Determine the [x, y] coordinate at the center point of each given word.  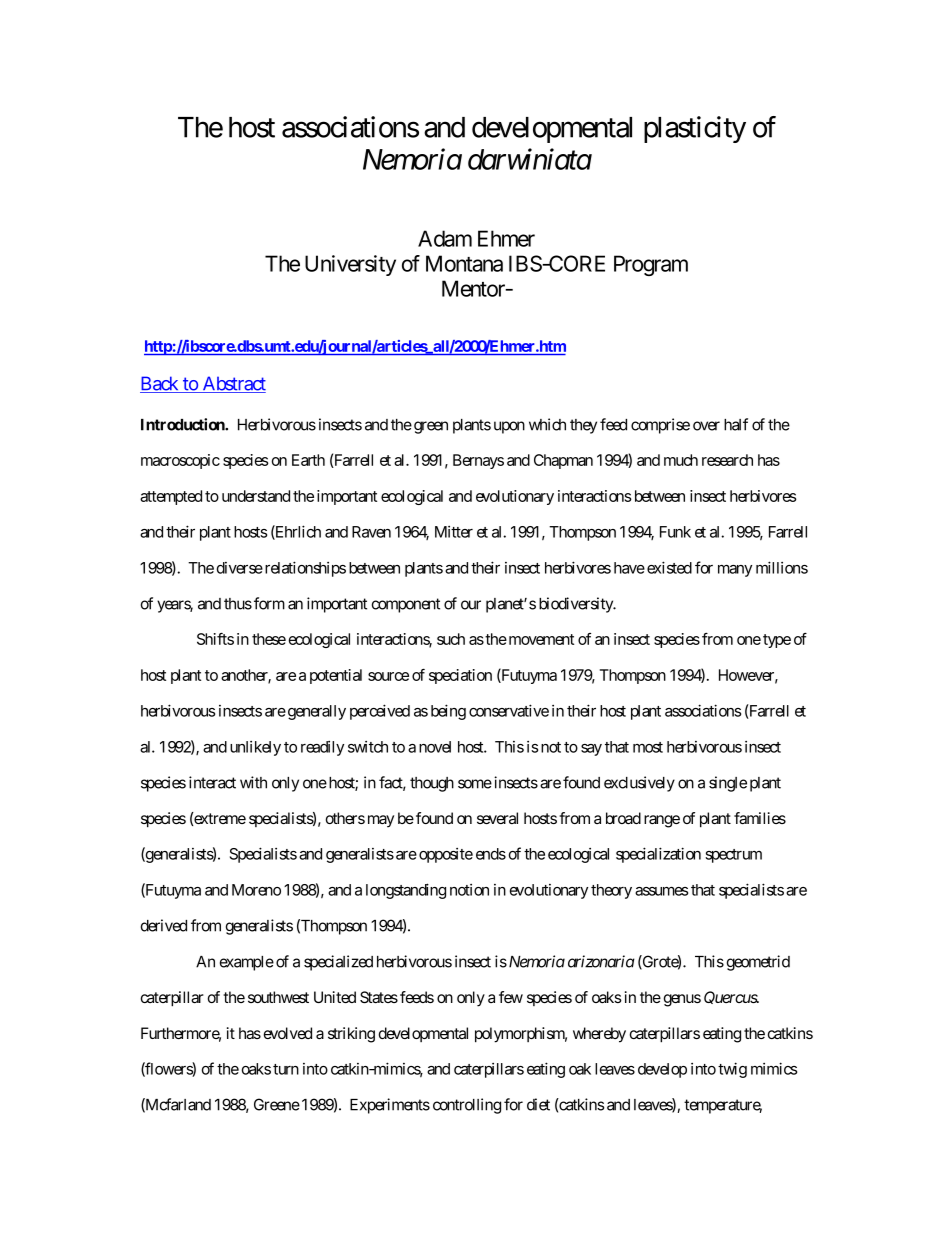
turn [286, 1069]
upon [509, 427]
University [350, 265]
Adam [445, 238]
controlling [467, 1106]
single [728, 784]
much [681, 460]
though [432, 784]
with [253, 782]
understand [256, 496]
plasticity [695, 129]
